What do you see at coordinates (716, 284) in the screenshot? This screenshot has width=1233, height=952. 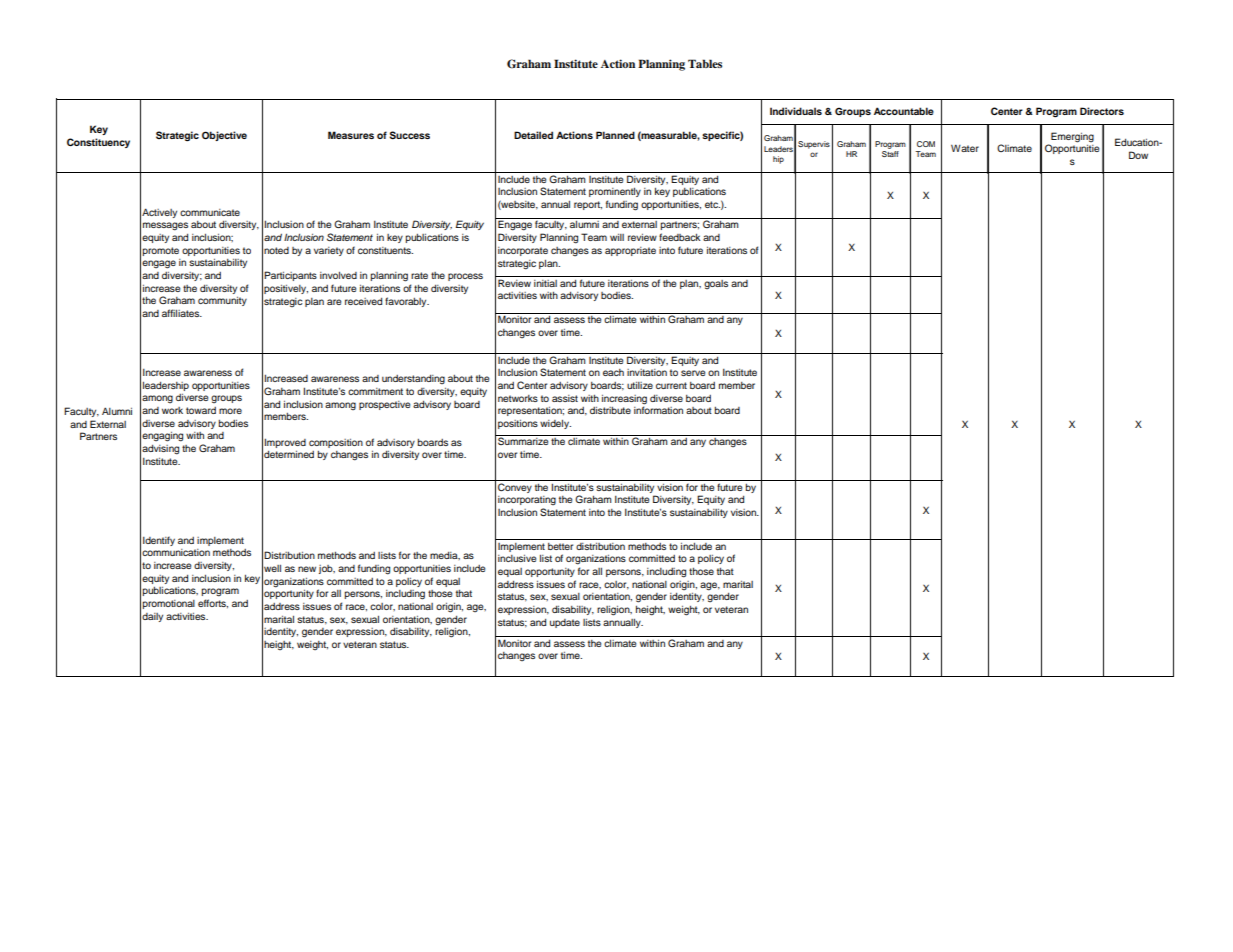 I see `goals` at bounding box center [716, 284].
